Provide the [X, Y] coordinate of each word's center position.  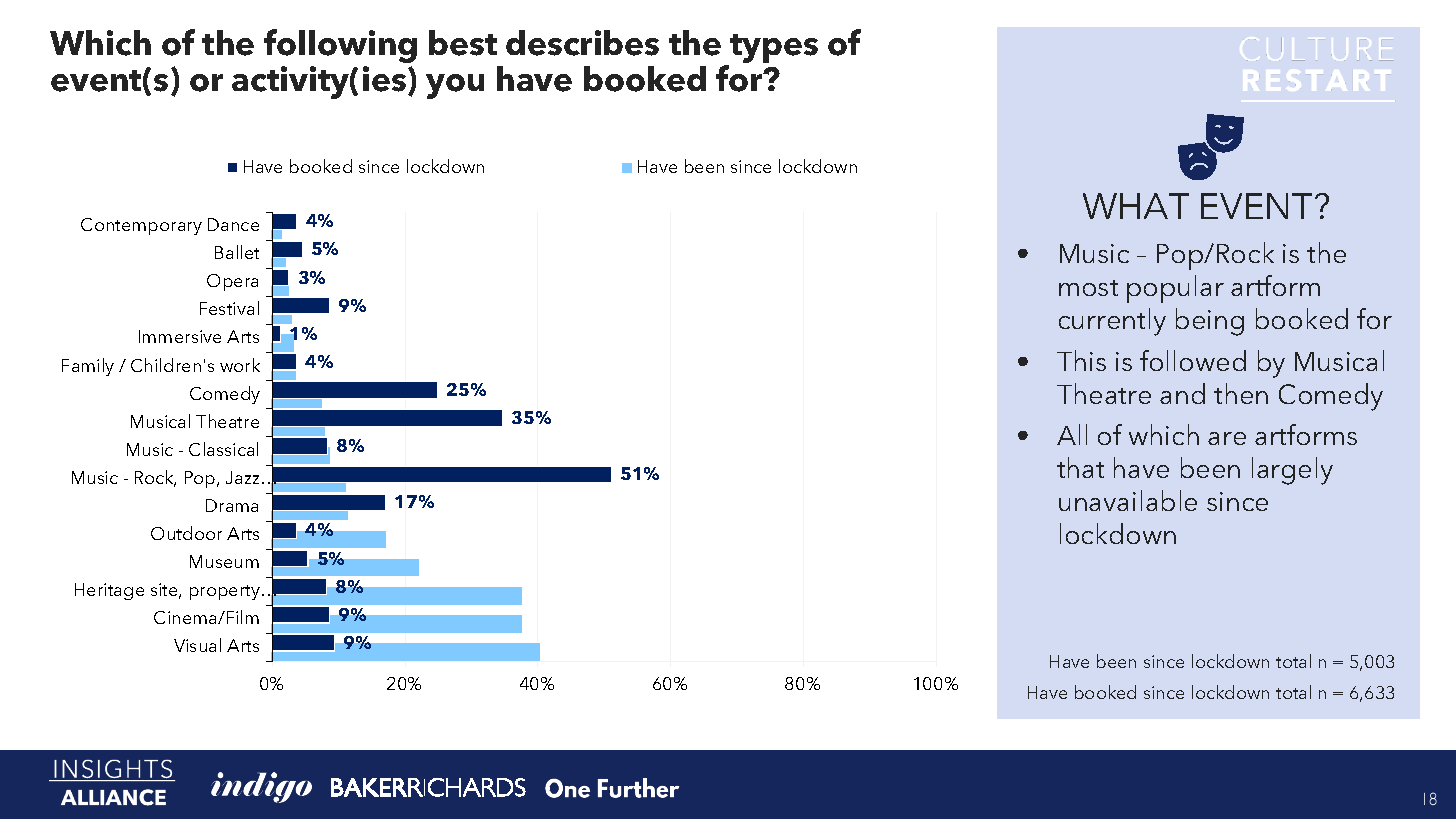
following [340, 46]
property [226, 592]
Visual [197, 645]
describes [582, 43]
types [773, 50]
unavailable [1128, 500]
